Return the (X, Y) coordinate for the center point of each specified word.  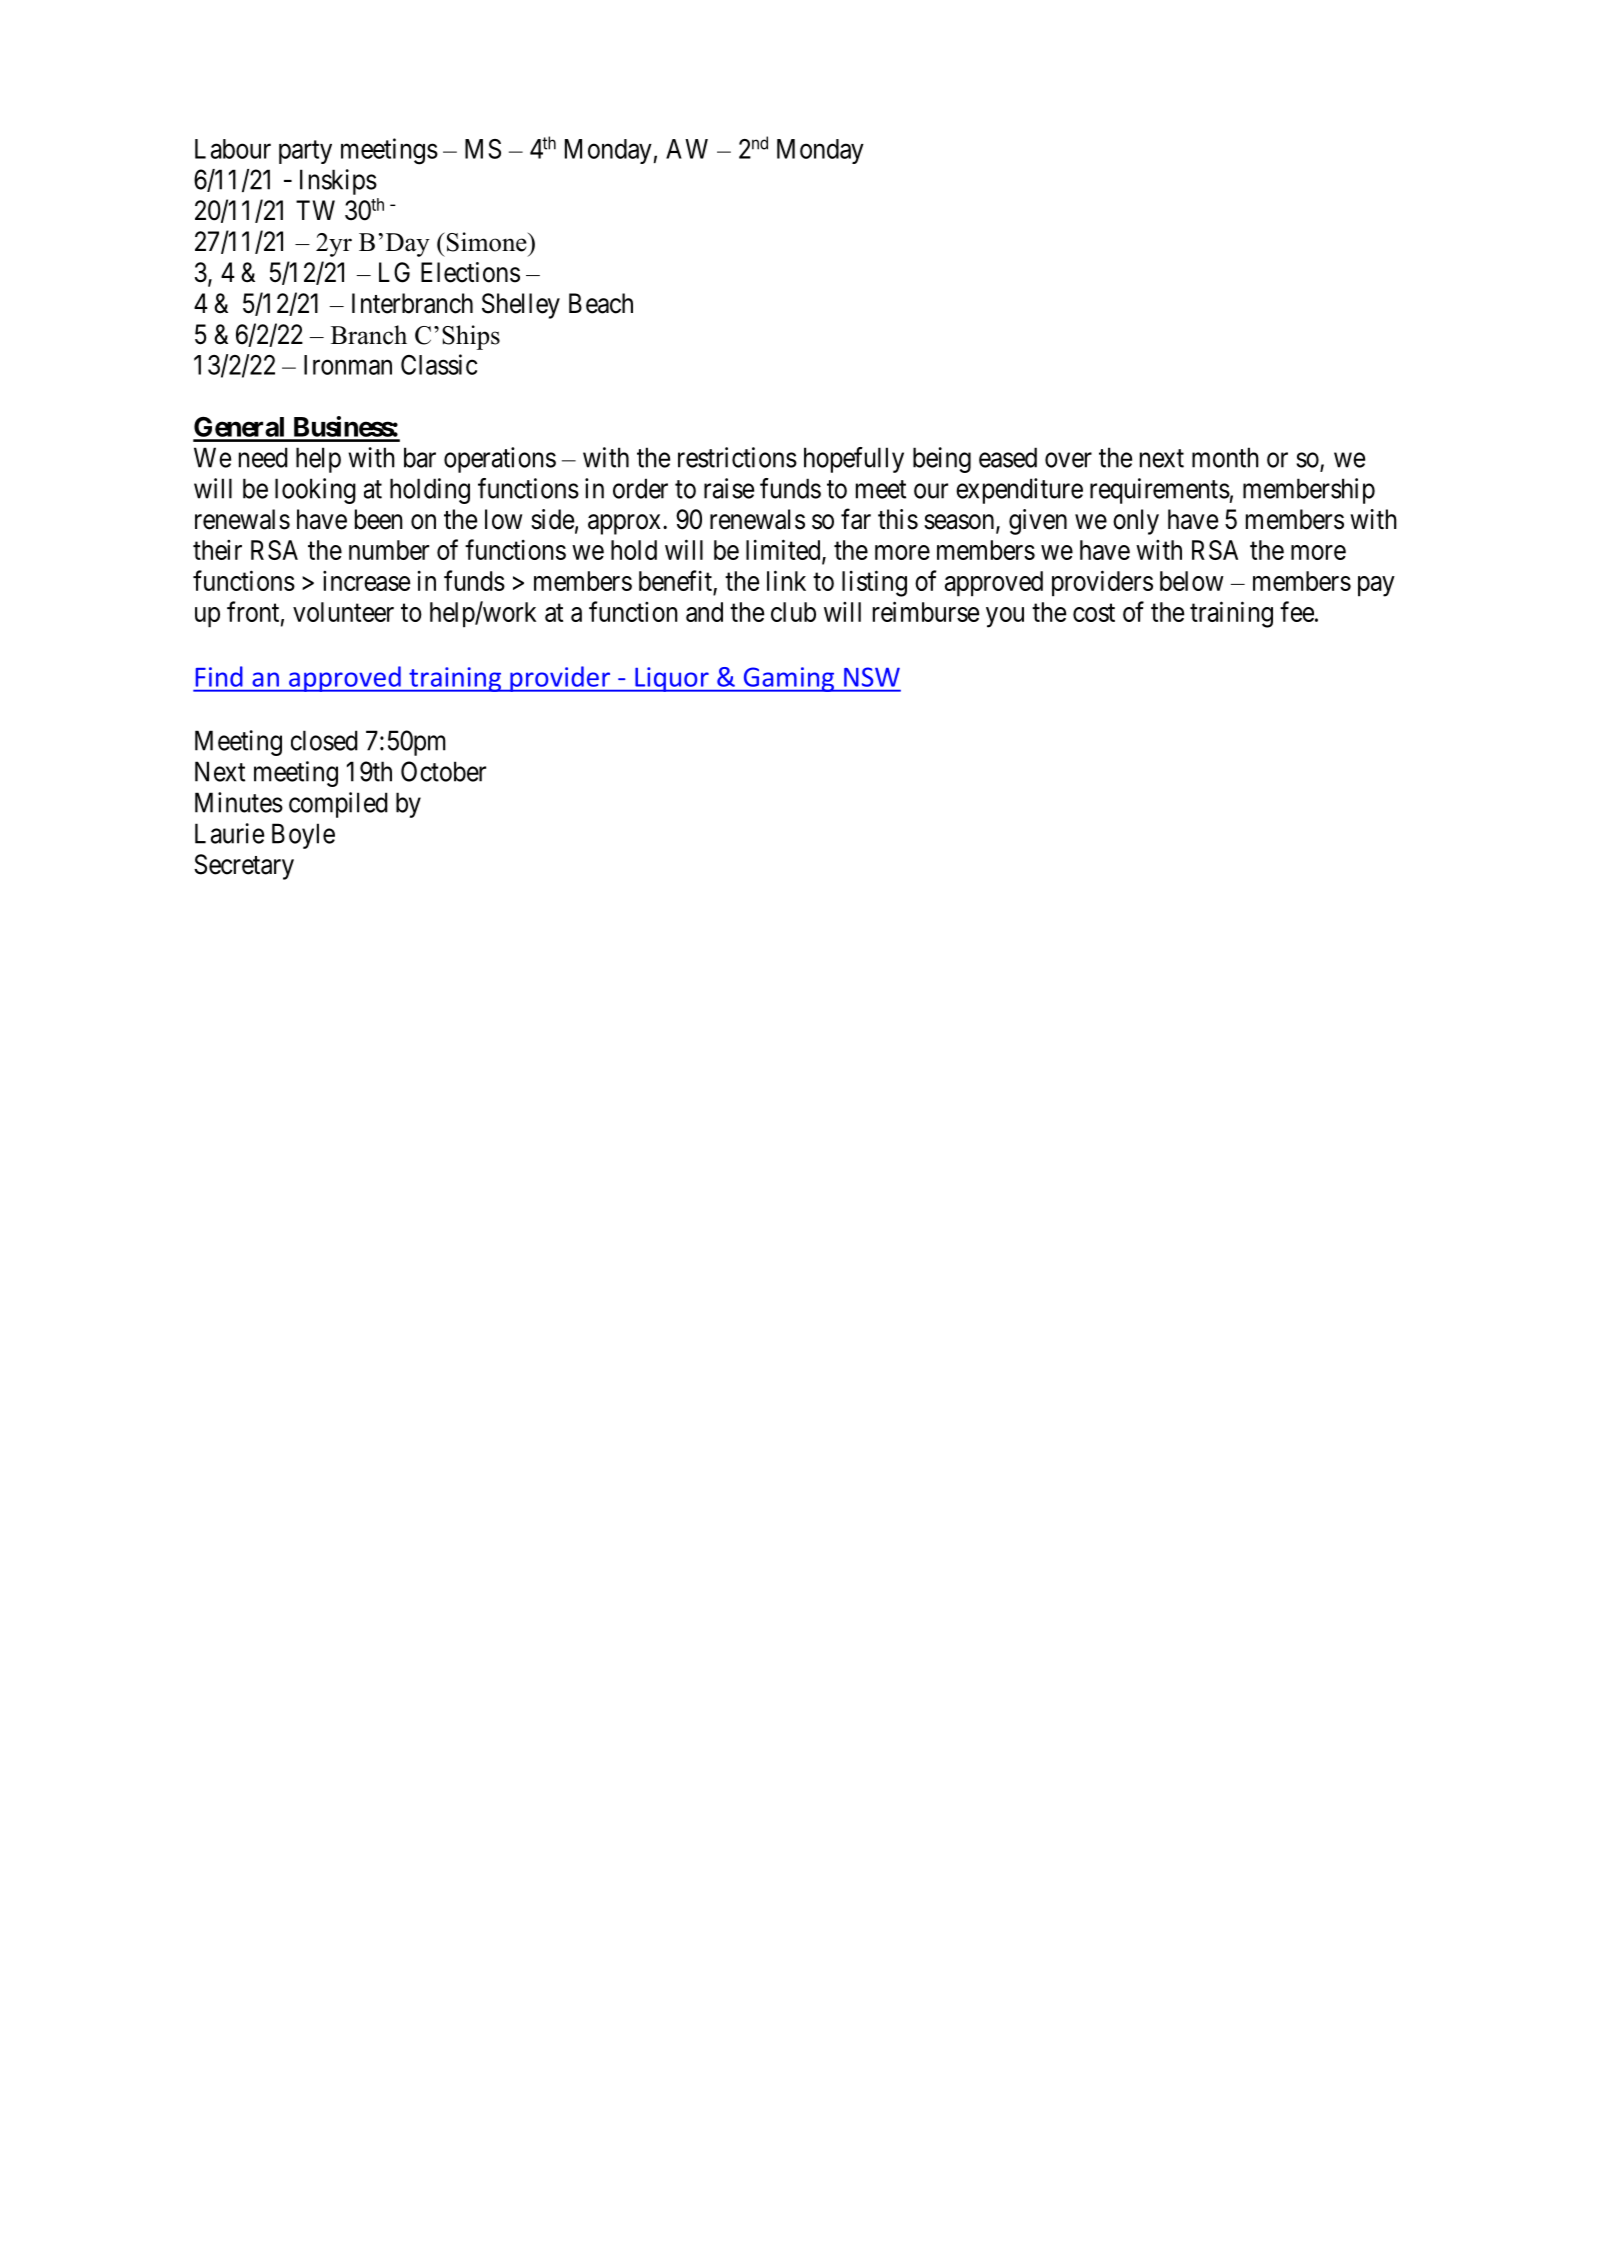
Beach (601, 303)
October (443, 771)
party (305, 152)
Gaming (789, 679)
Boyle (303, 836)
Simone (488, 242)
